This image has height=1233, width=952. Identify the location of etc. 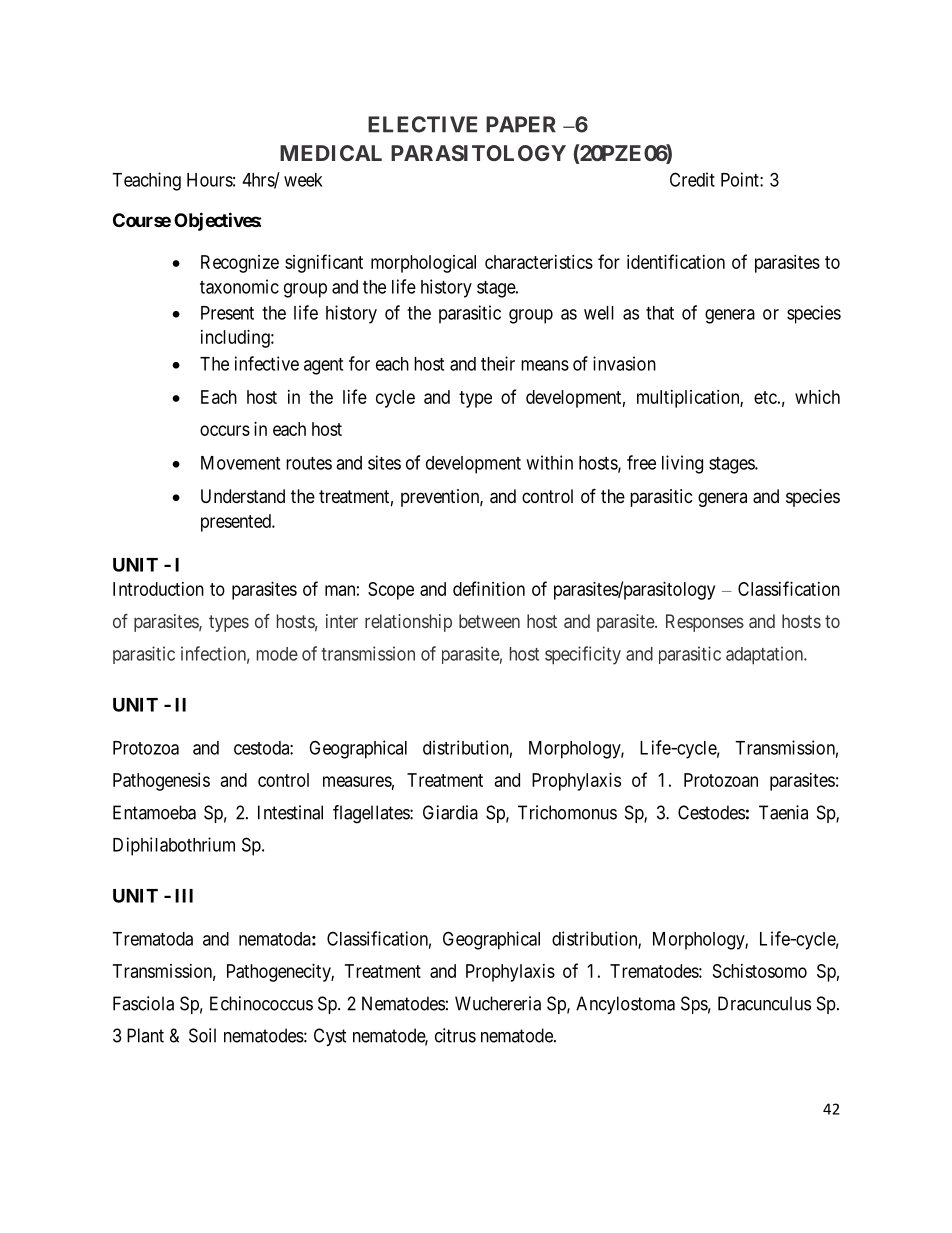
(765, 397).
